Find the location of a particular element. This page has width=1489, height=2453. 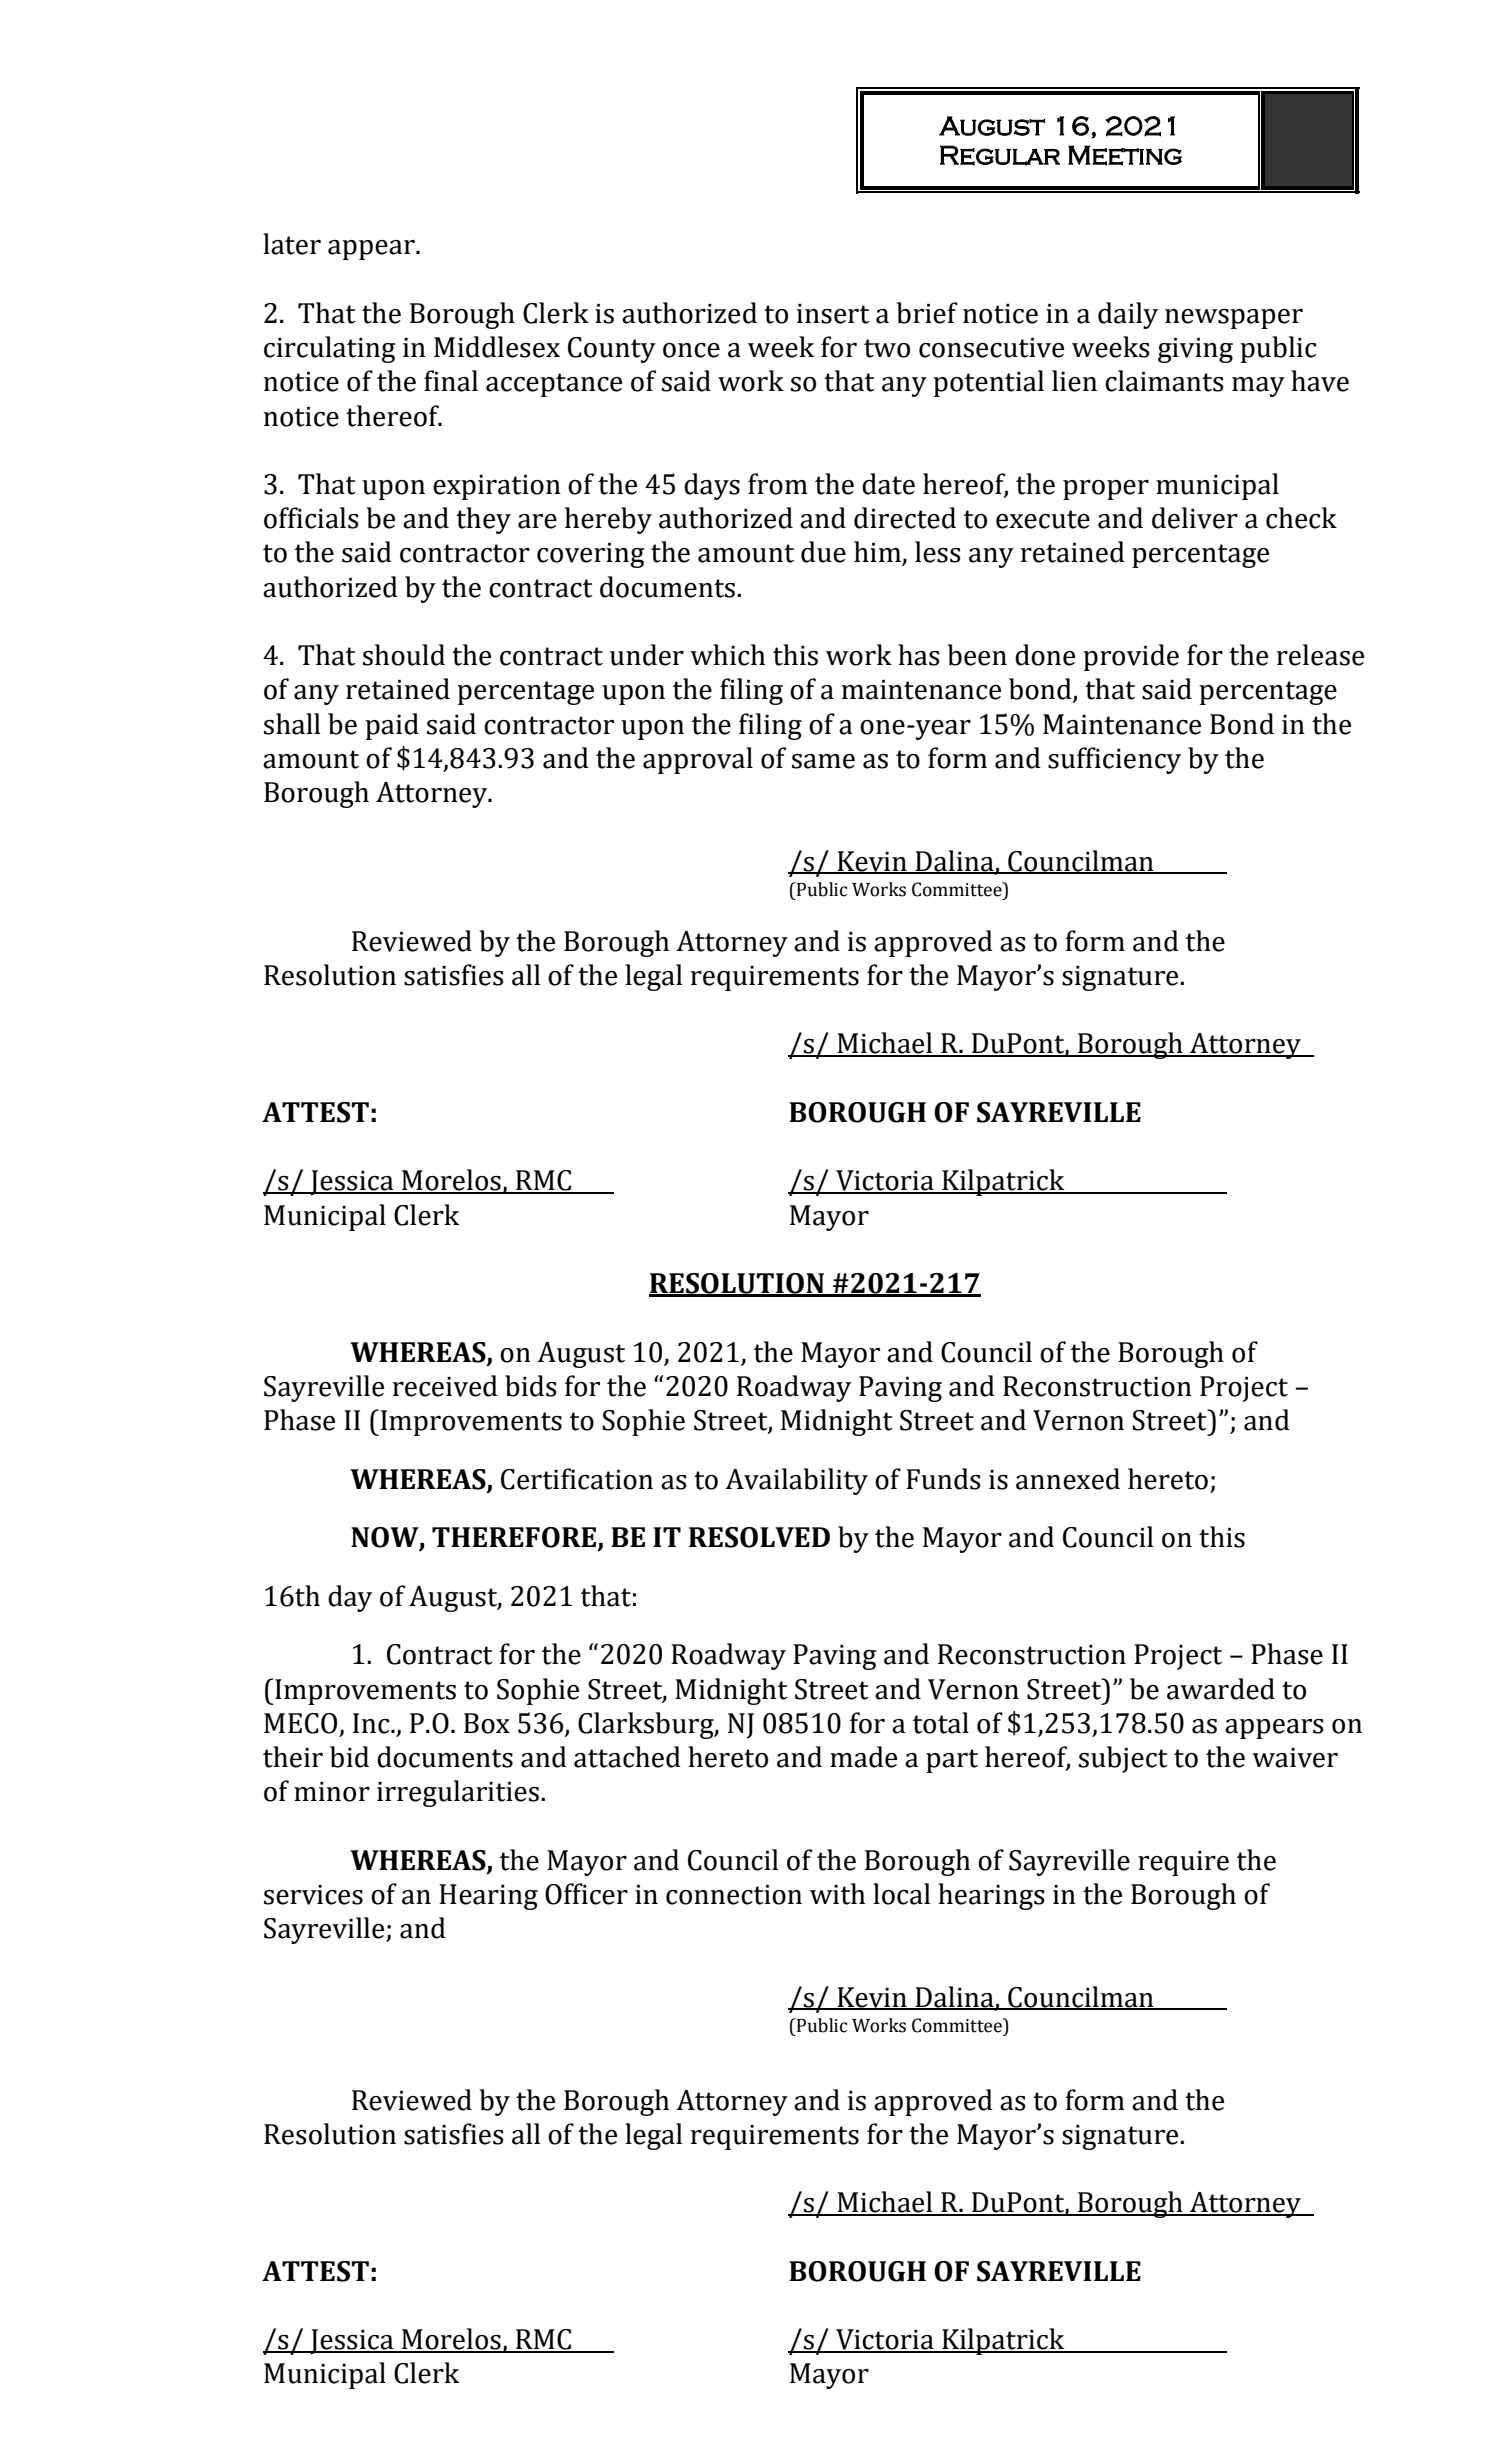

same is located at coordinates (823, 761).
